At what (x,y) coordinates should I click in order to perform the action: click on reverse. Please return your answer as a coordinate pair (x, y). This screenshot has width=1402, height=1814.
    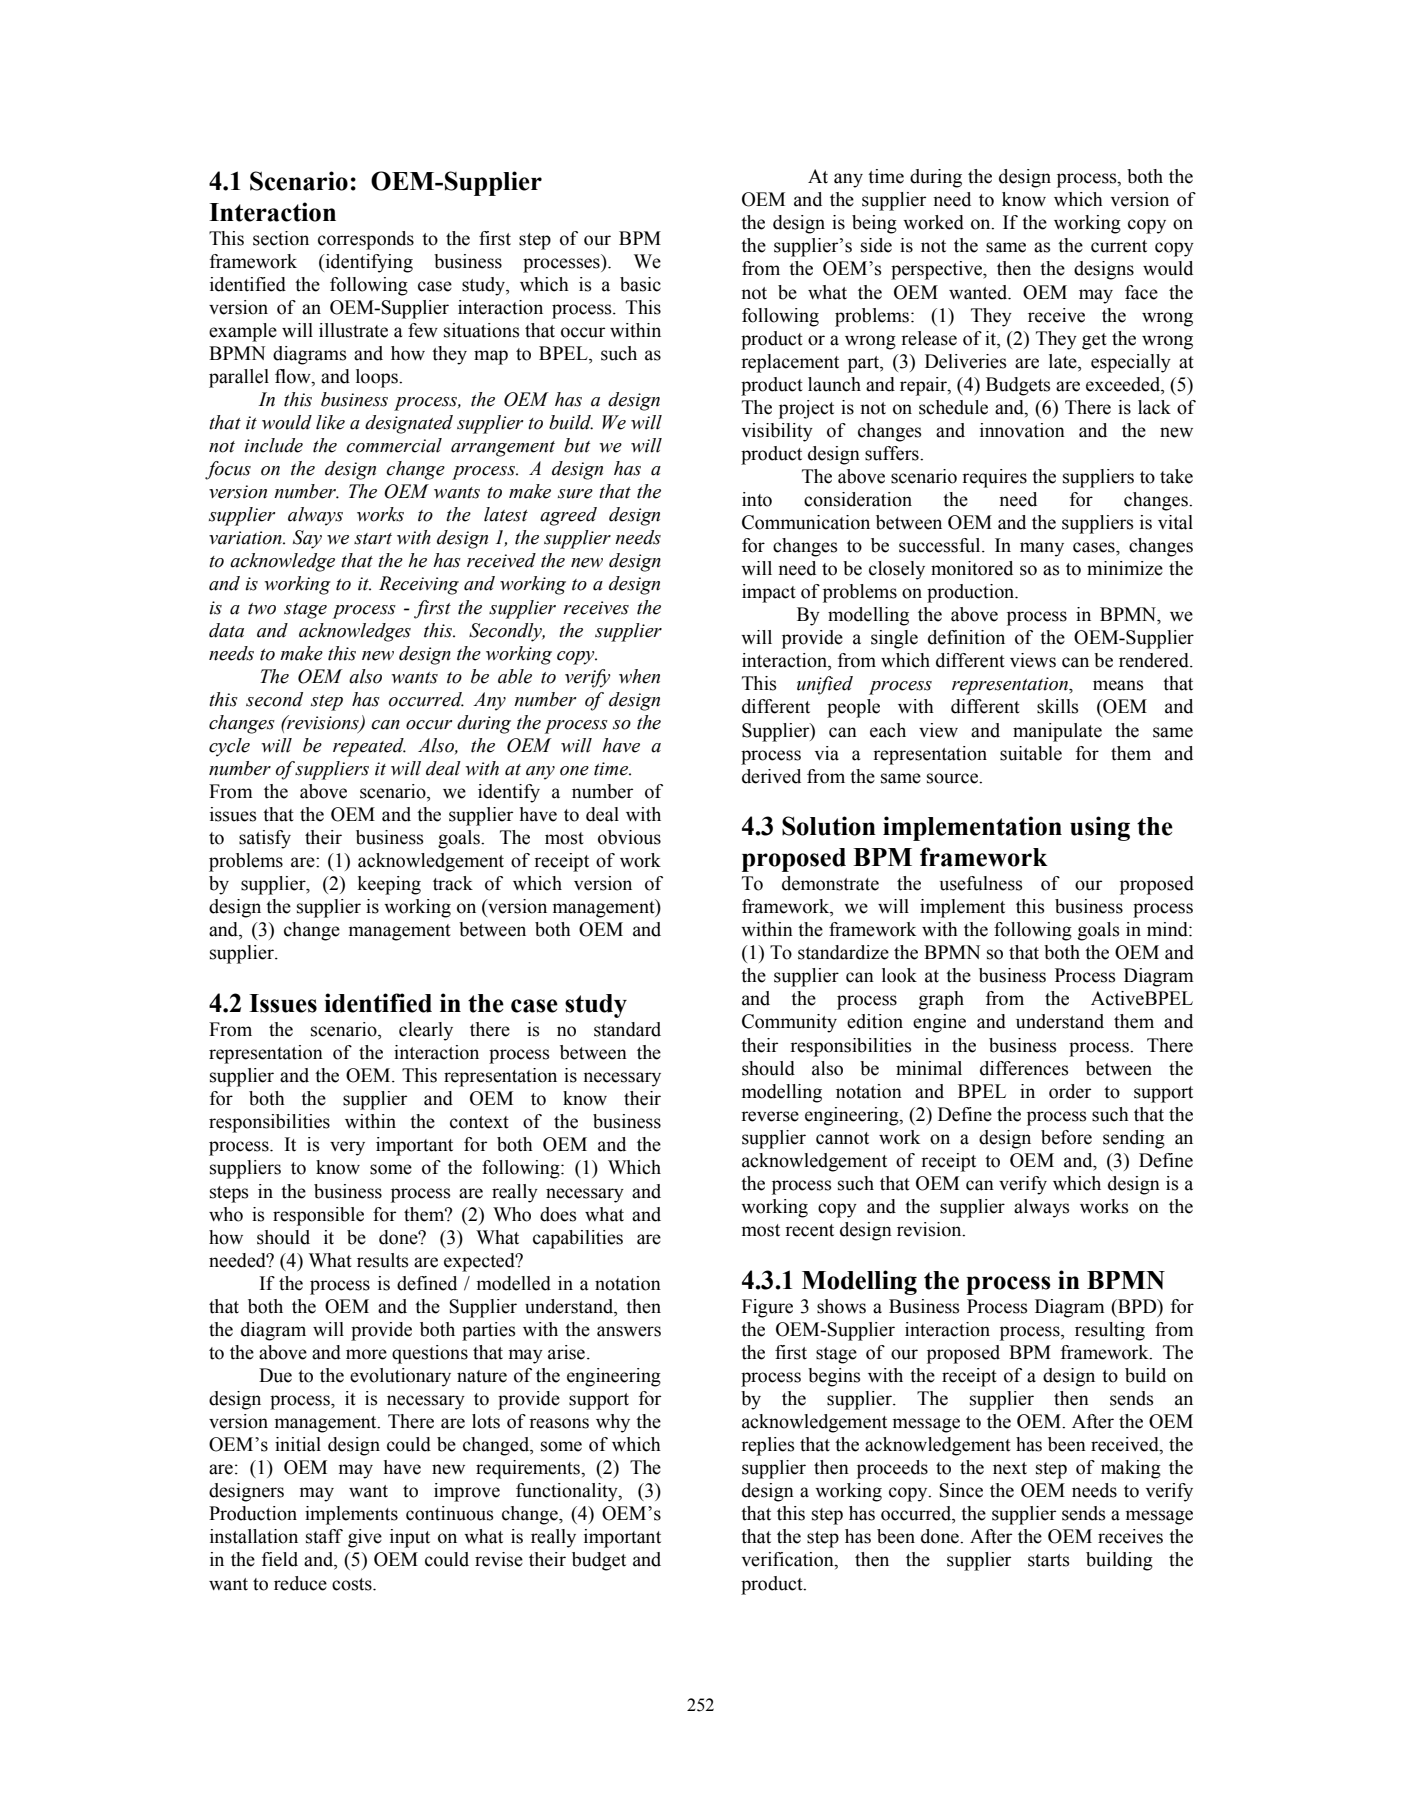
    Looking at the image, I should click on (770, 1116).
